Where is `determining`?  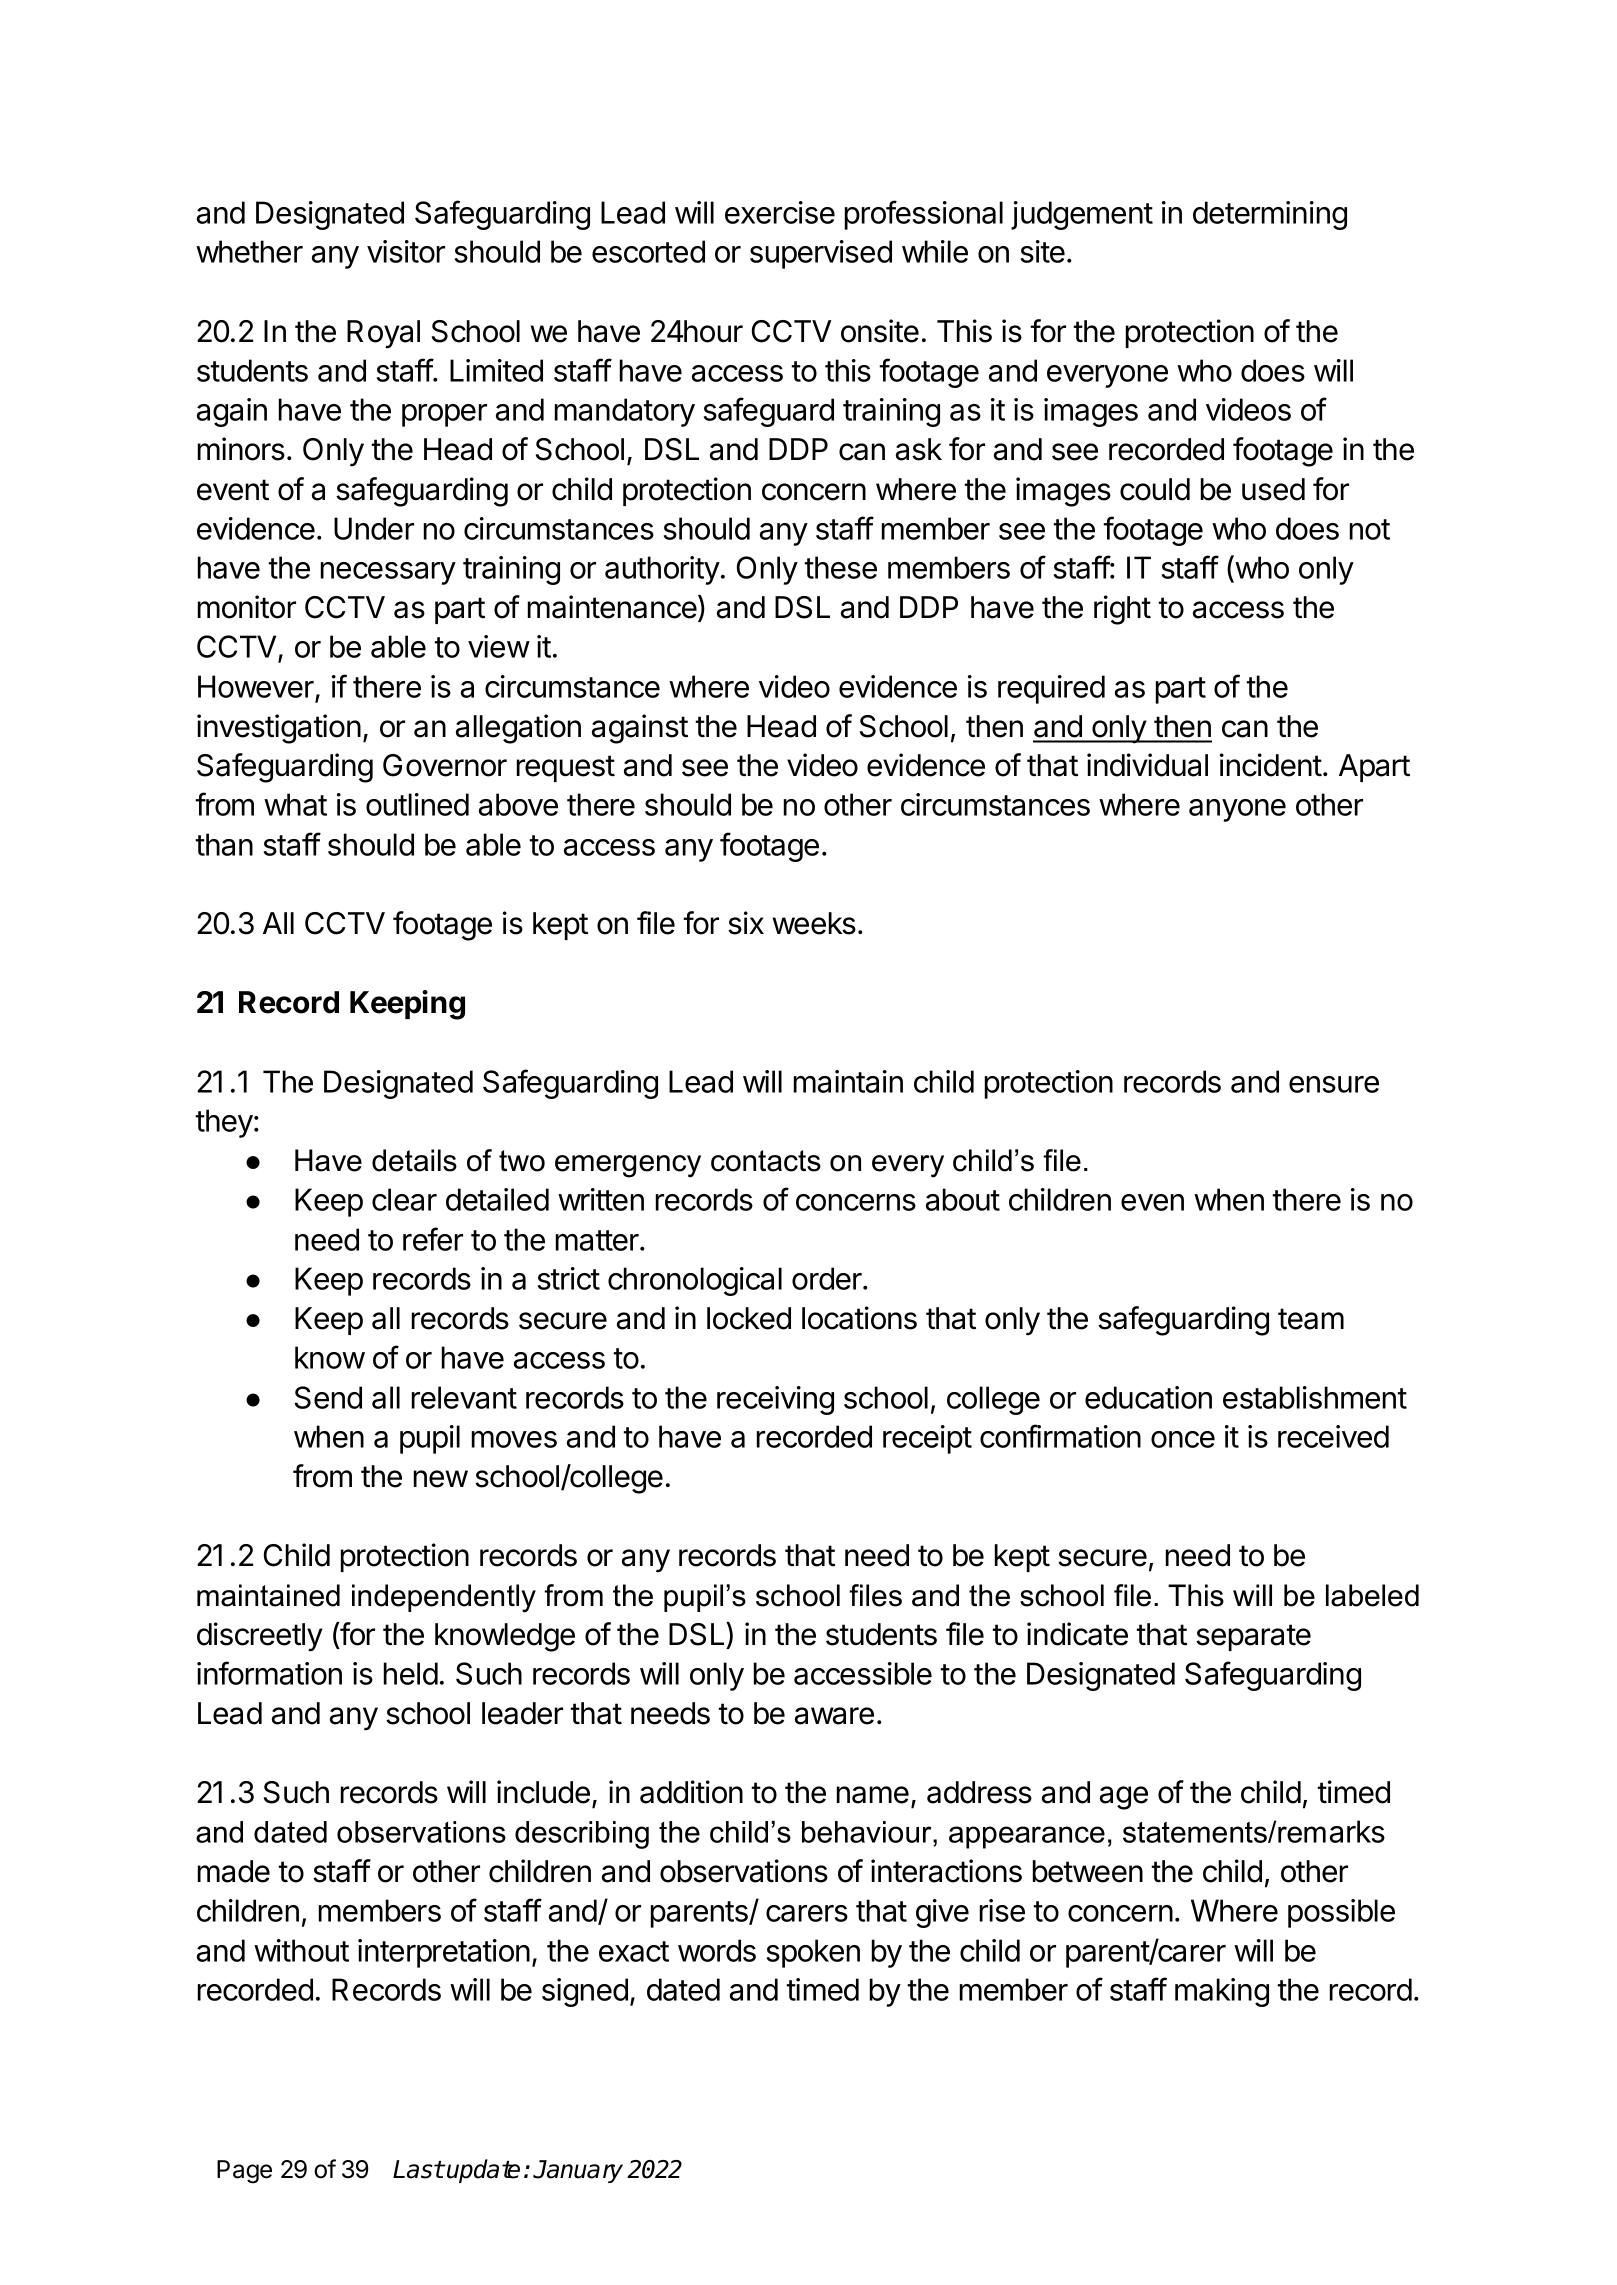 determining is located at coordinates (1270, 215).
